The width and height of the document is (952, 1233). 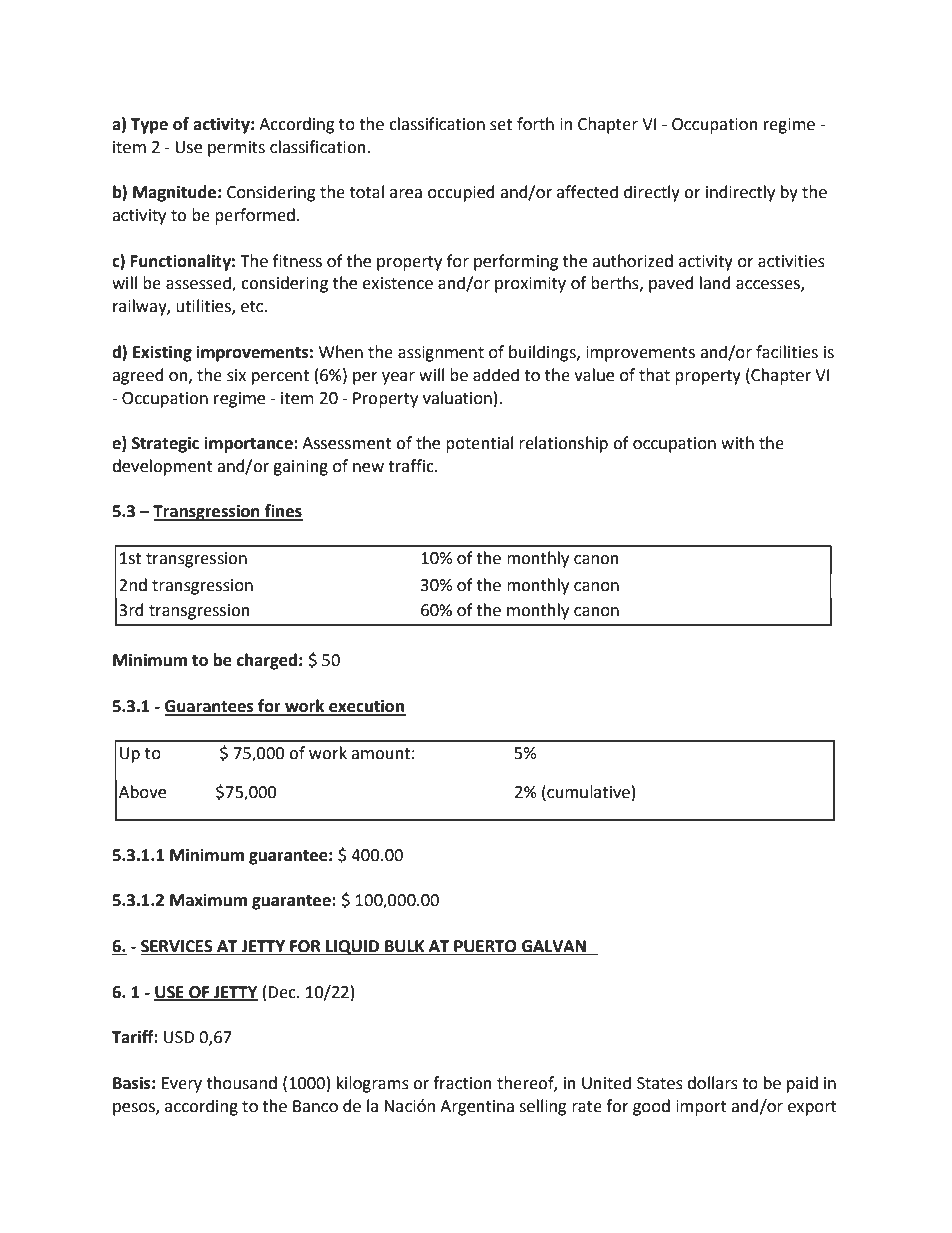 I want to click on facilities, so click(x=787, y=352).
